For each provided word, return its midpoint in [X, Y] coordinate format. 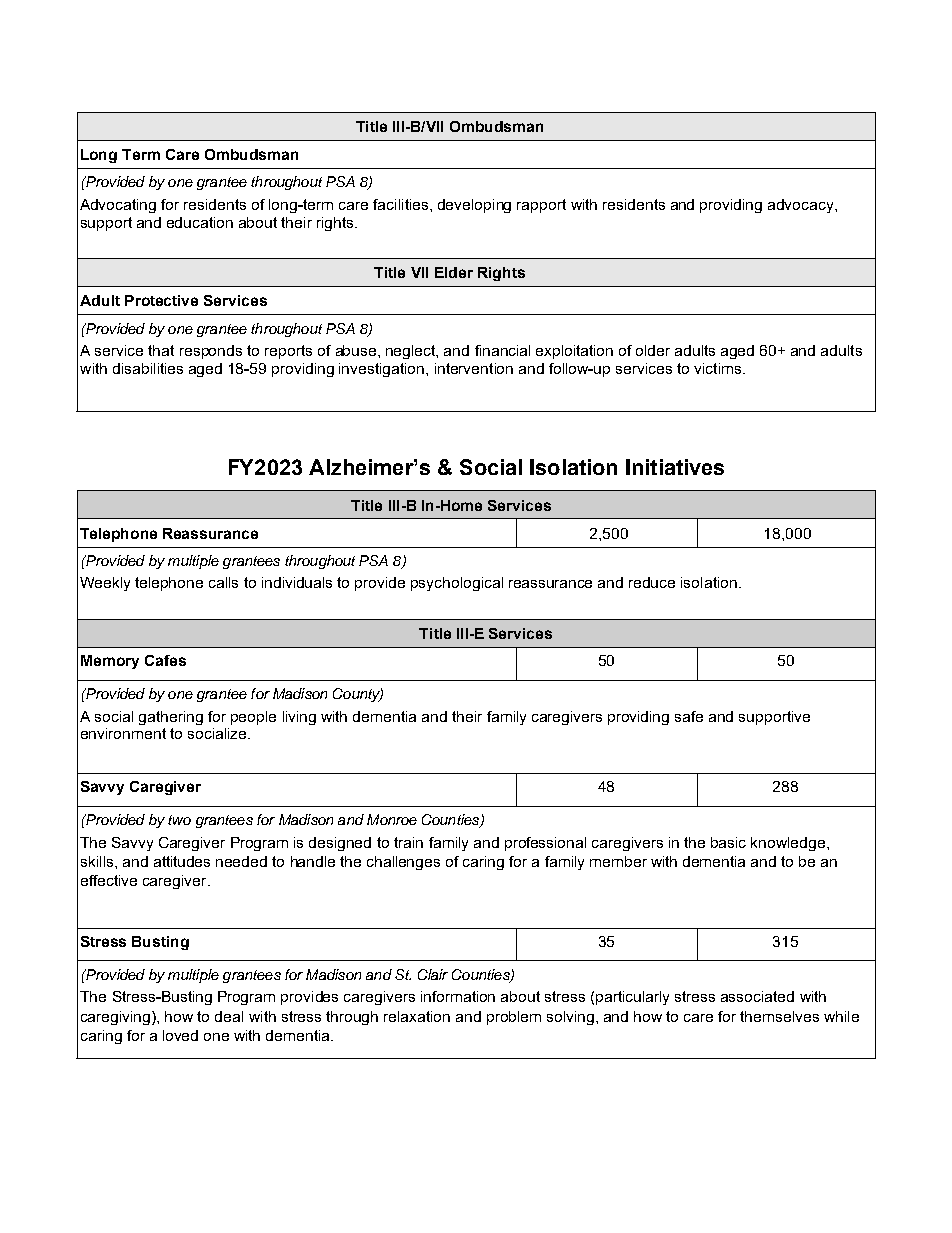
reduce [652, 582]
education [200, 222]
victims [719, 368]
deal [229, 1016]
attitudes [182, 861]
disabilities [148, 368]
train [408, 842]
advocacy [802, 206]
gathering [171, 718]
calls [223, 582]
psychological [457, 584]
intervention [474, 368]
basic [728, 842]
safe [689, 716]
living [299, 718]
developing [474, 206]
